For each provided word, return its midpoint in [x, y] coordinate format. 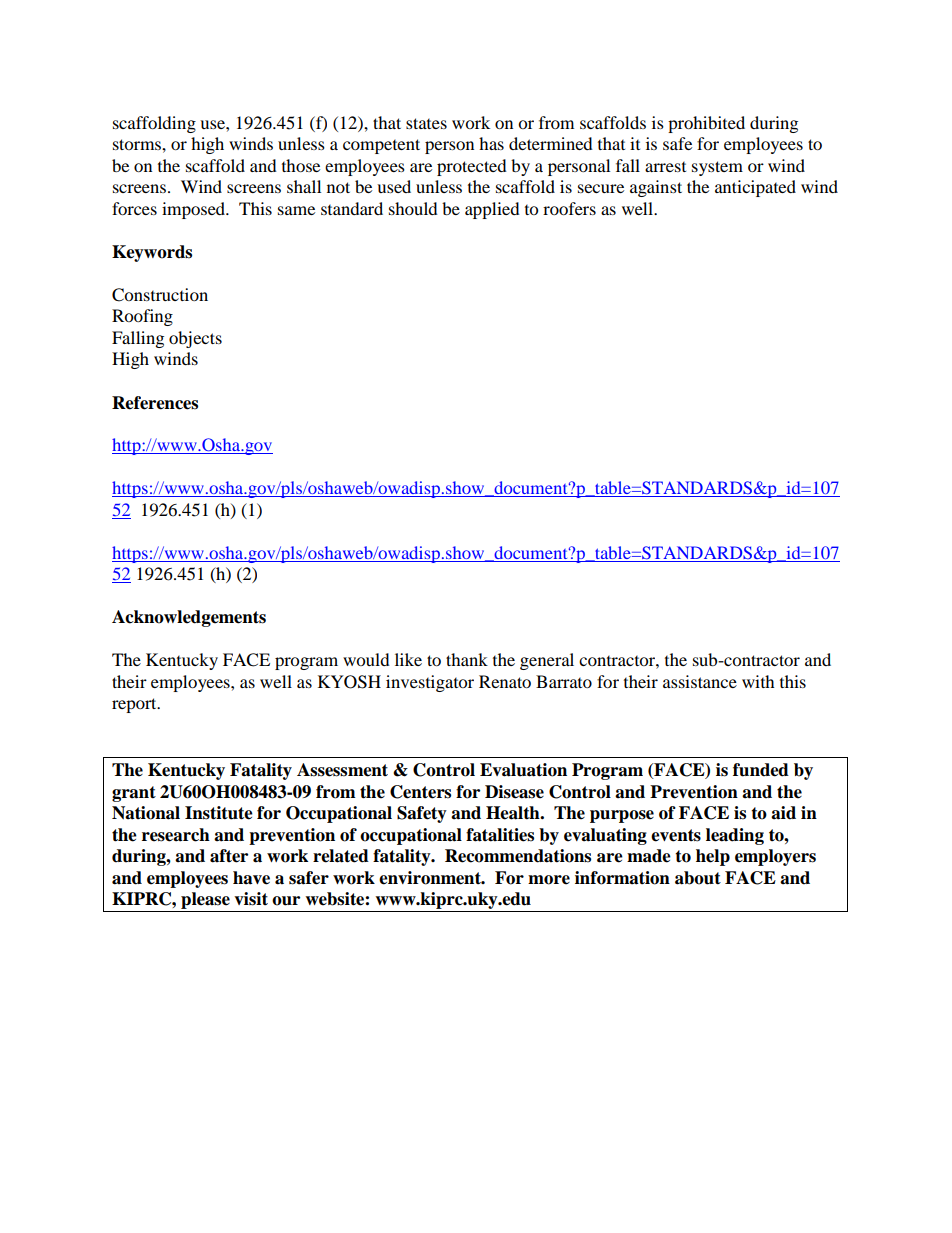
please [205, 902]
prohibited [706, 124]
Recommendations [518, 856]
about [698, 878]
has [491, 143]
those [301, 165]
